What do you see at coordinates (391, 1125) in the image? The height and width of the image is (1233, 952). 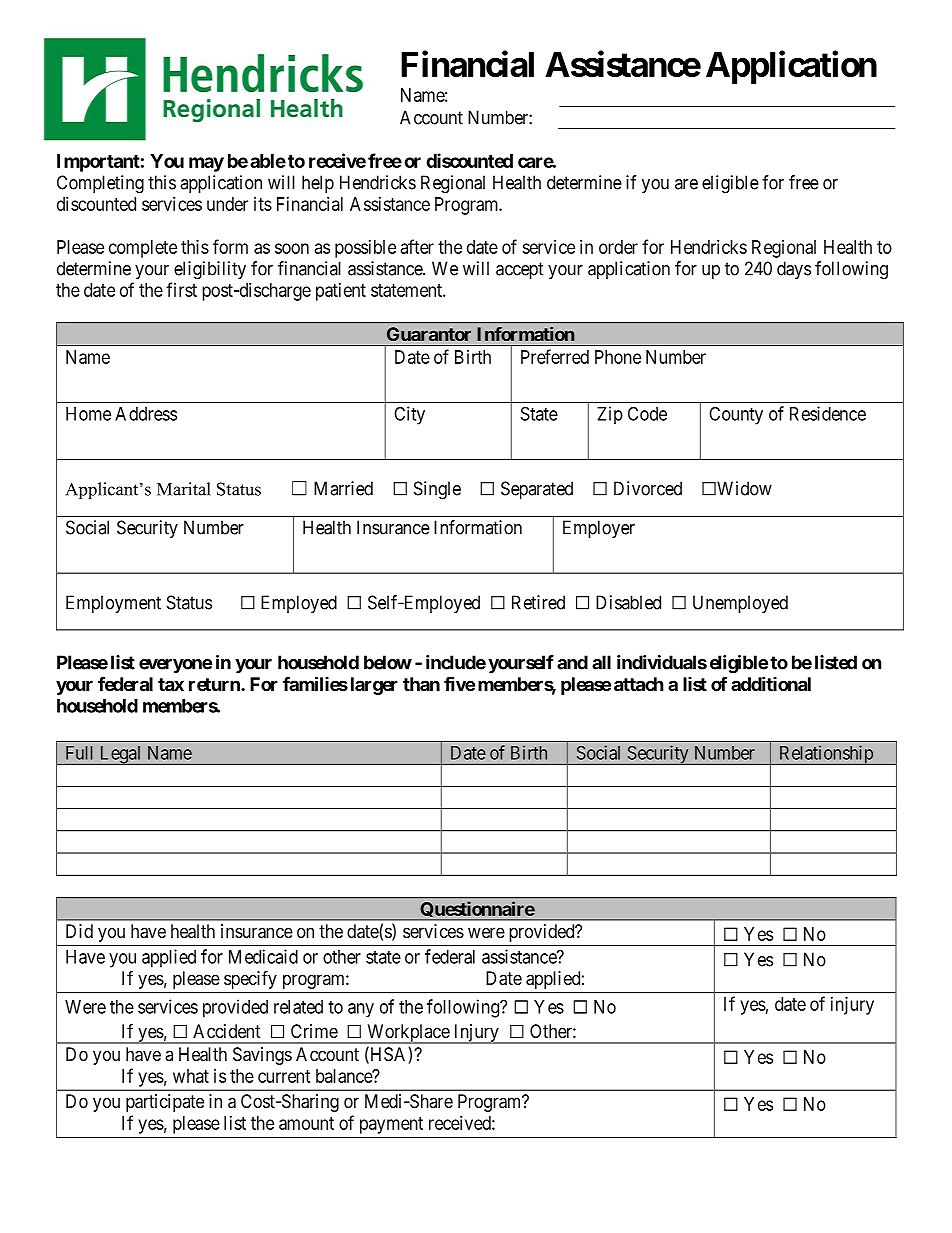 I see `payment` at bounding box center [391, 1125].
